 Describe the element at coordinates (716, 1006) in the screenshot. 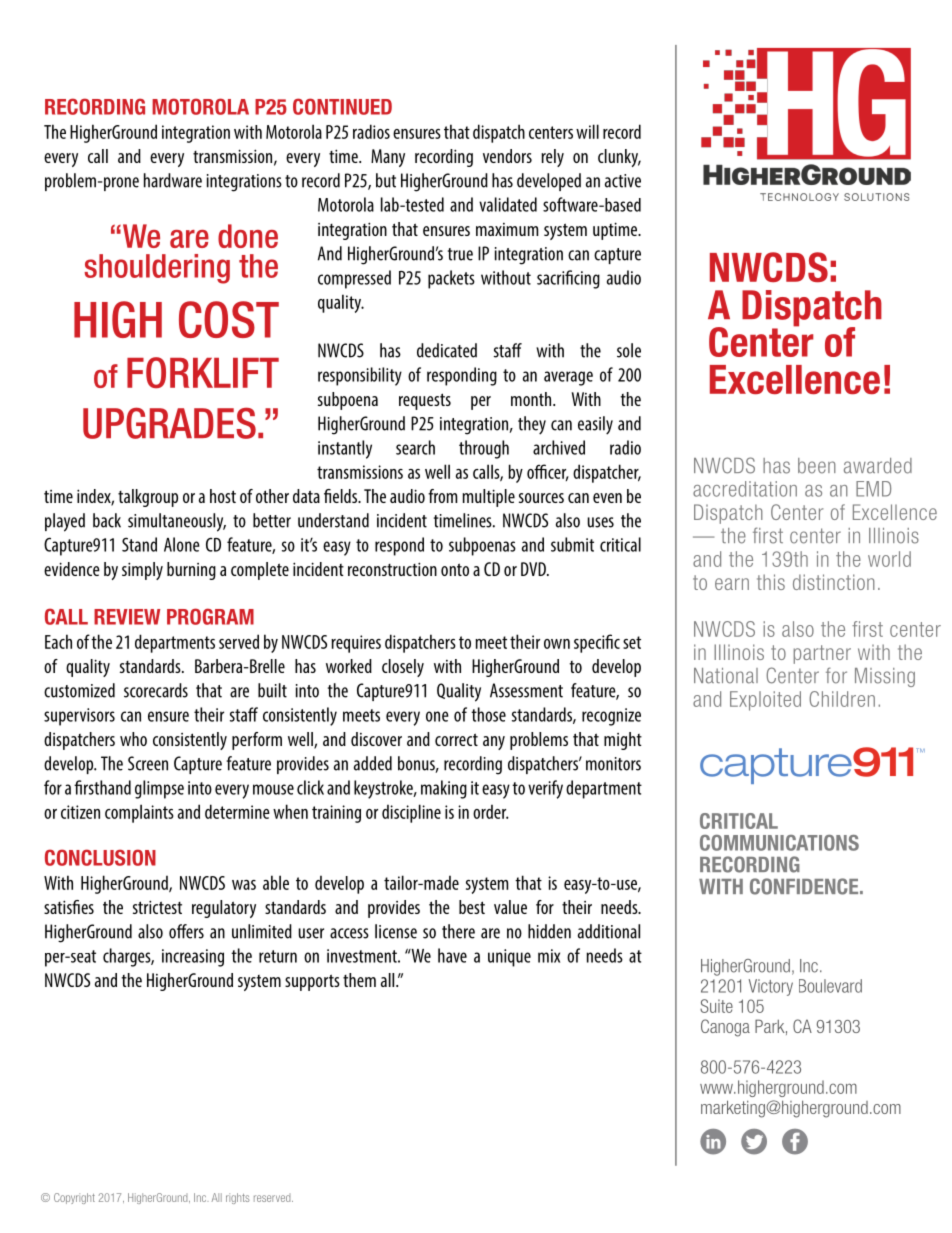

I see `Suite` at that location.
